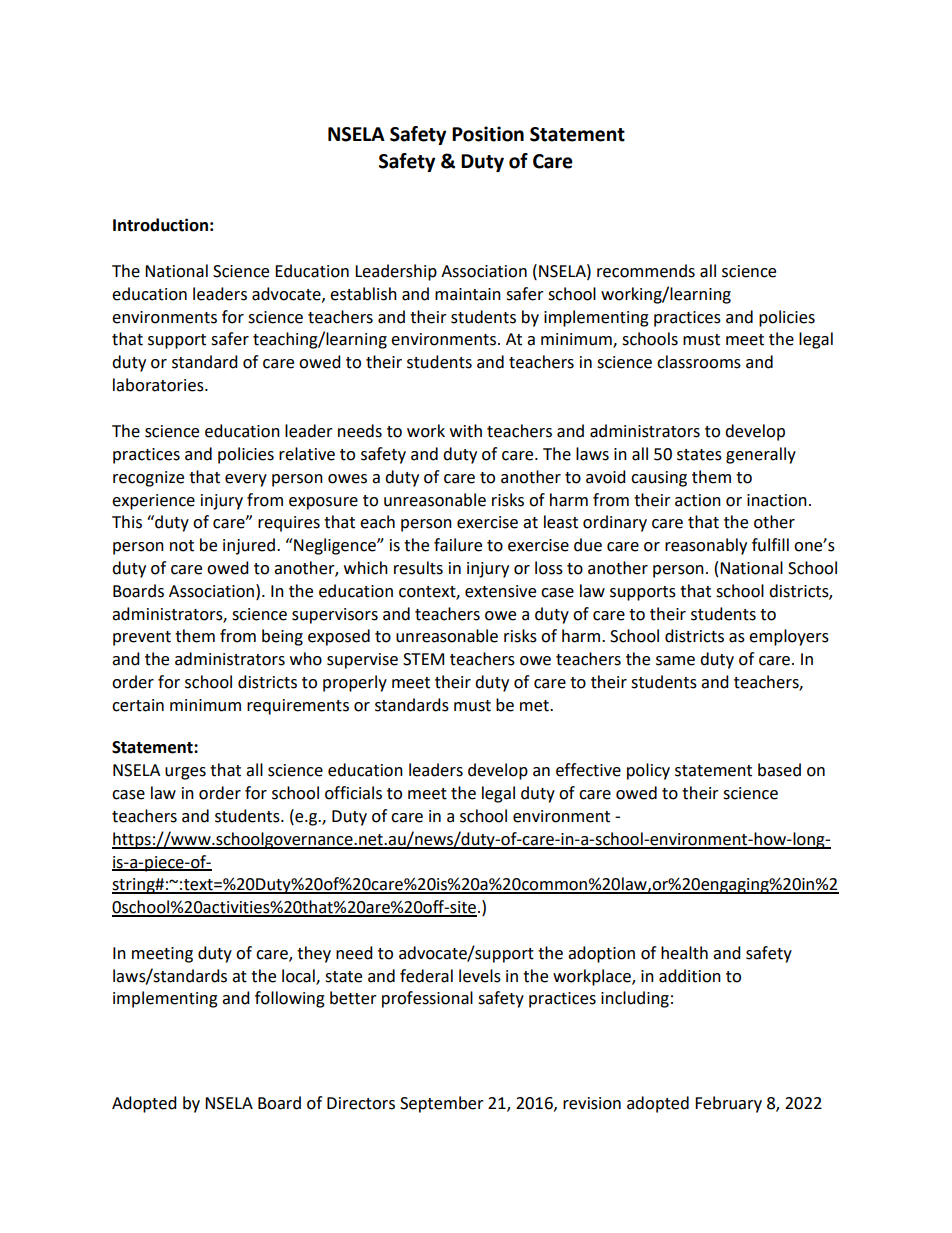 The width and height of the screenshot is (952, 1233). I want to click on same, so click(675, 661).
